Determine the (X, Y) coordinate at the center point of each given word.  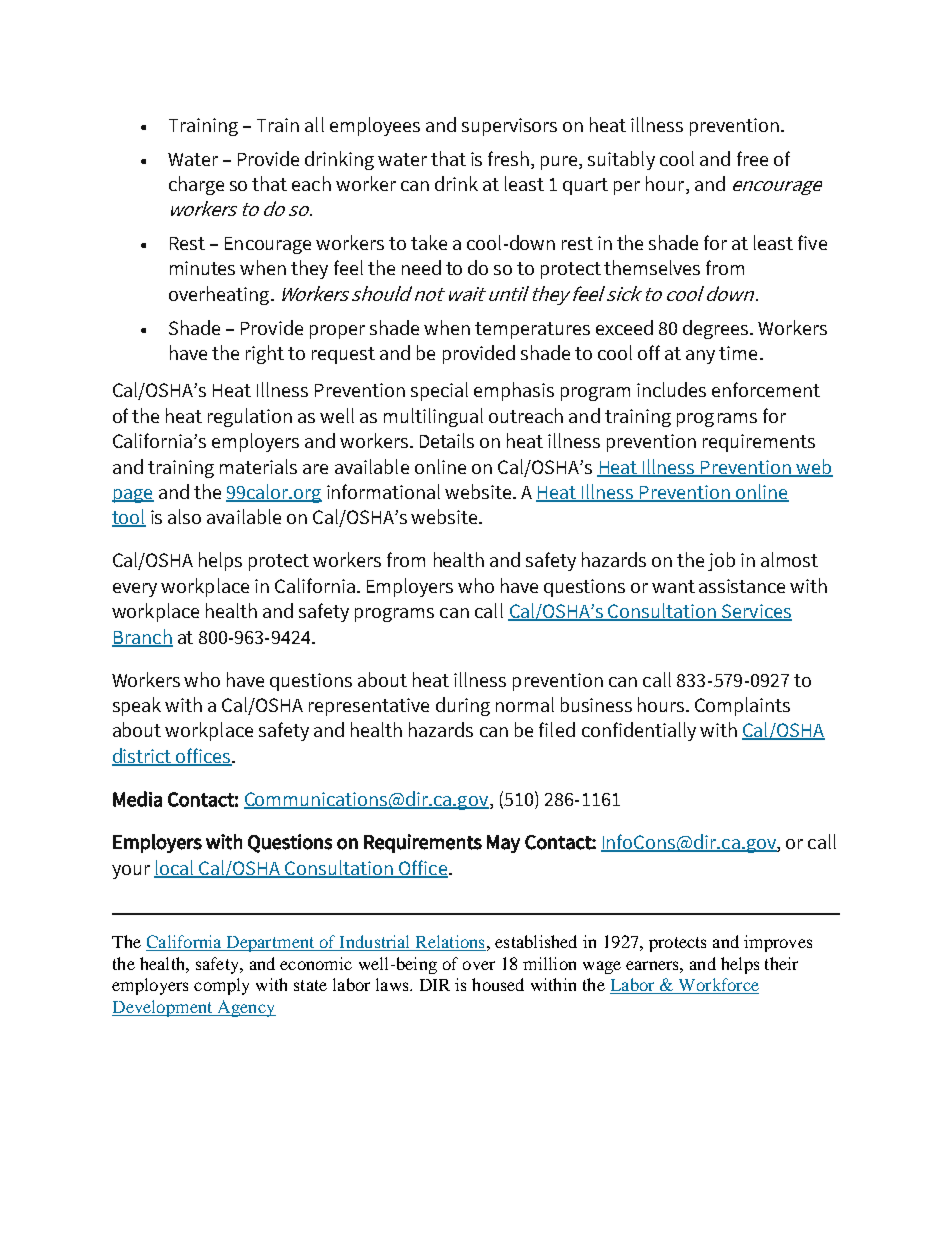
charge (196, 185)
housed (498, 984)
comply (221, 986)
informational (383, 491)
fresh (510, 158)
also (184, 516)
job (721, 561)
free (752, 158)
